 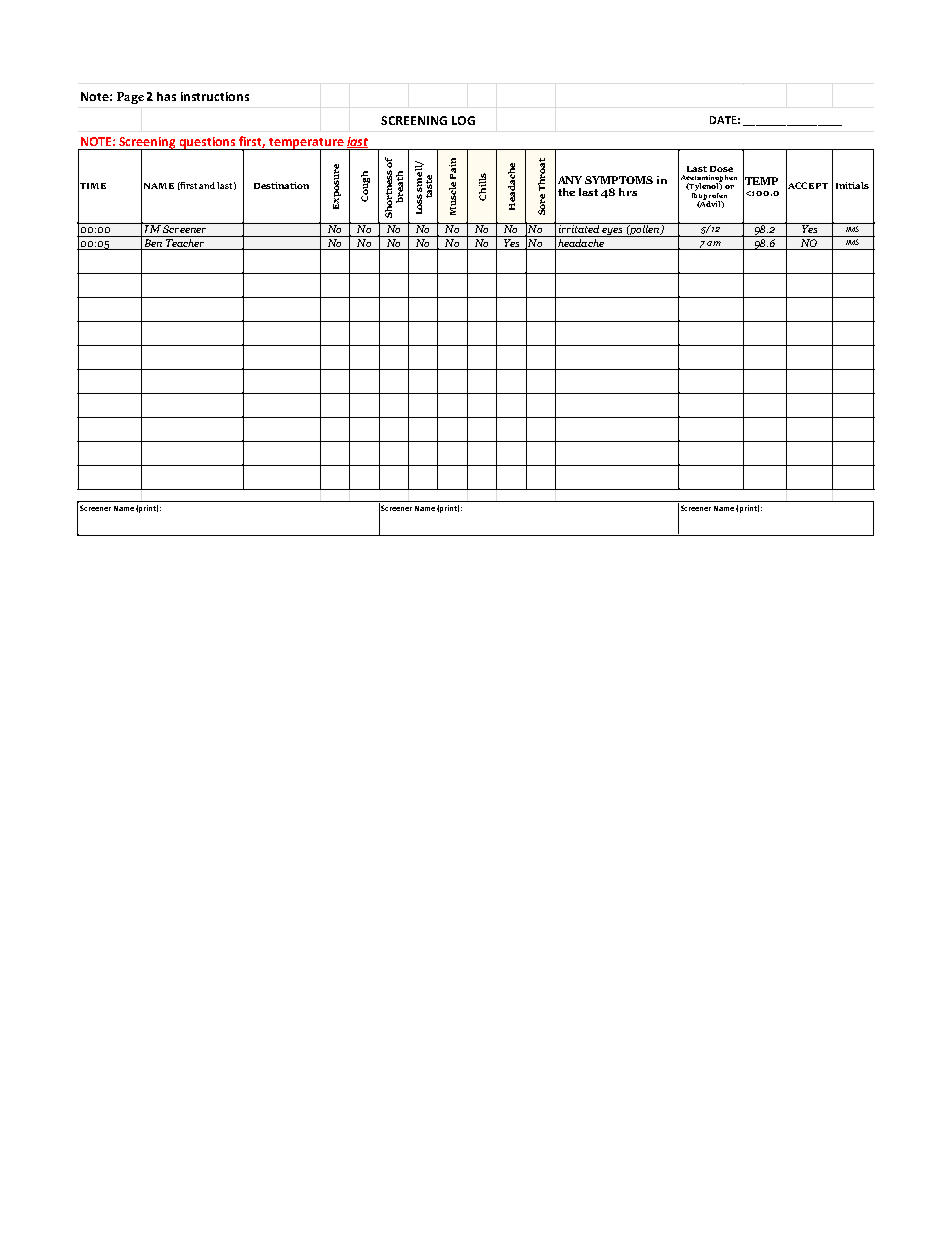 What do you see at coordinates (281, 185) in the screenshot?
I see `Destination` at bounding box center [281, 185].
